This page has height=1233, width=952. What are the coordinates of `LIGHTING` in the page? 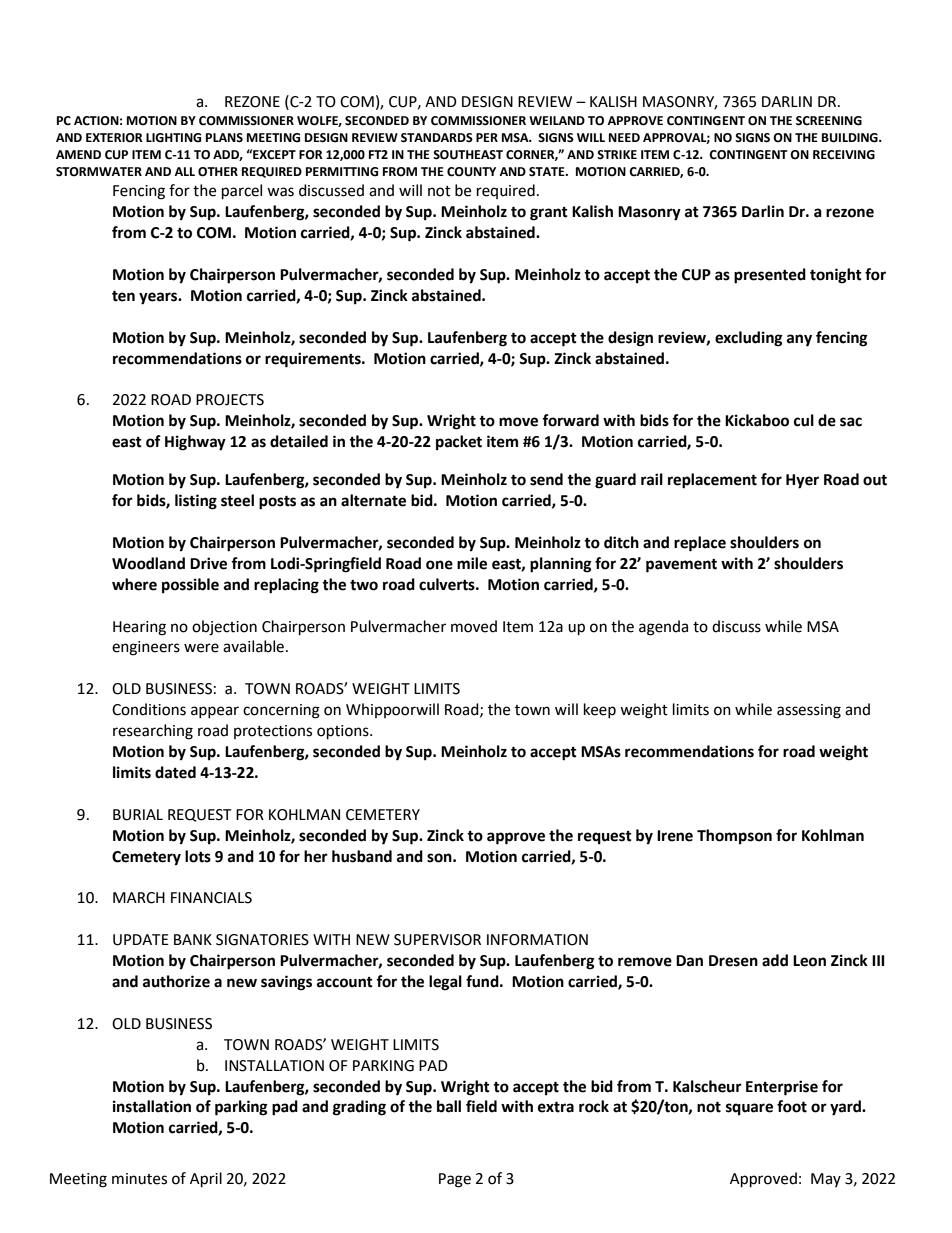 It's located at (173, 138).
